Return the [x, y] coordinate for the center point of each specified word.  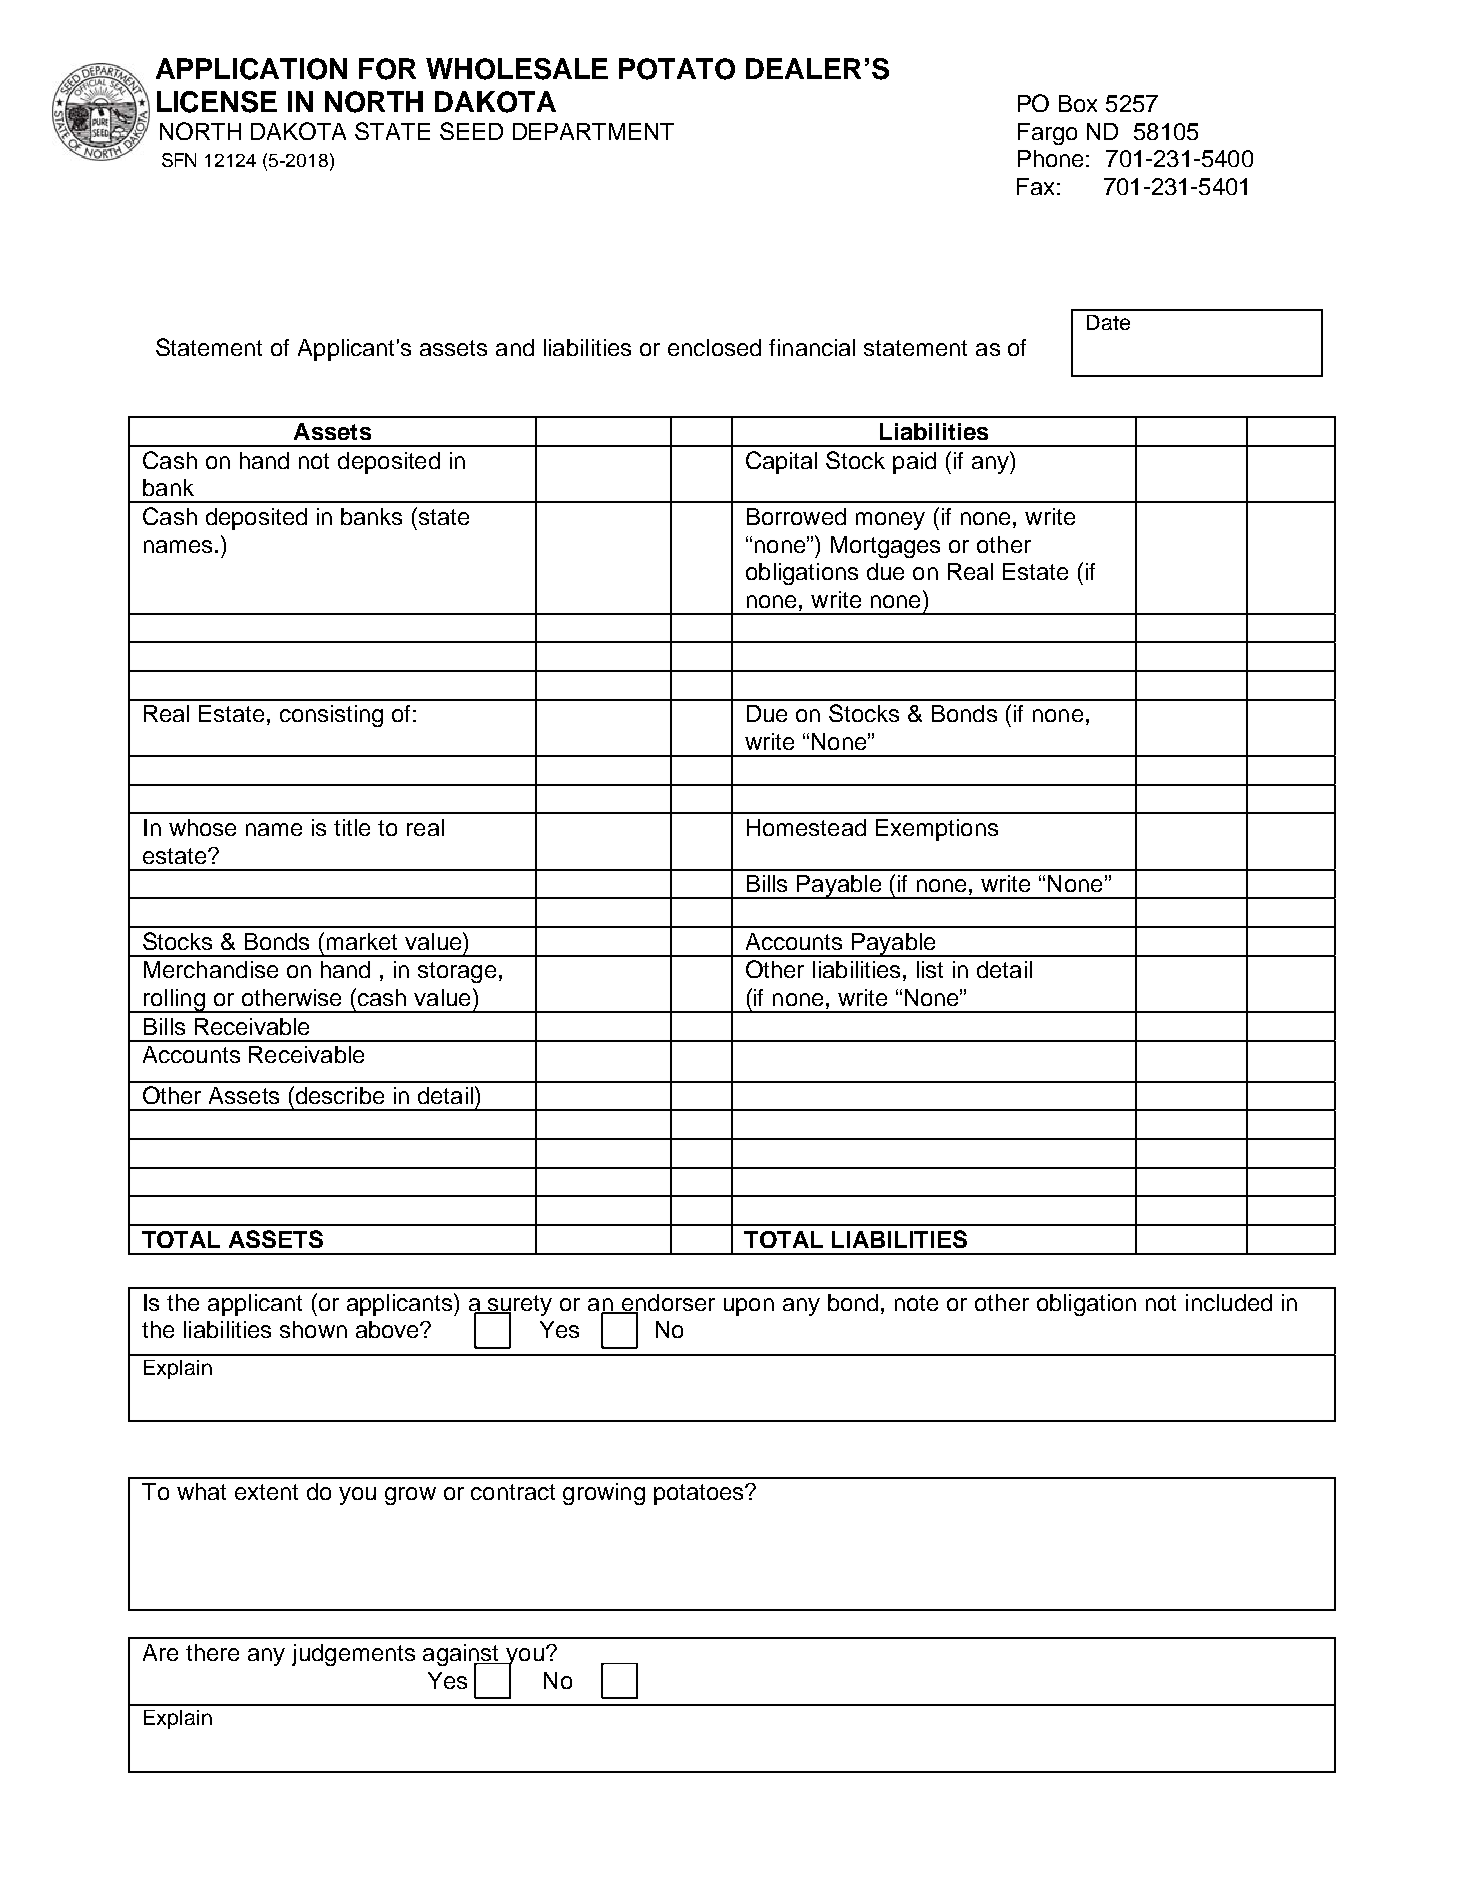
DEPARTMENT [593, 131]
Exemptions [937, 830]
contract [513, 1492]
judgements [353, 1655]
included [1229, 1302]
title [352, 827]
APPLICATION [251, 69]
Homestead [806, 827]
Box [1078, 103]
